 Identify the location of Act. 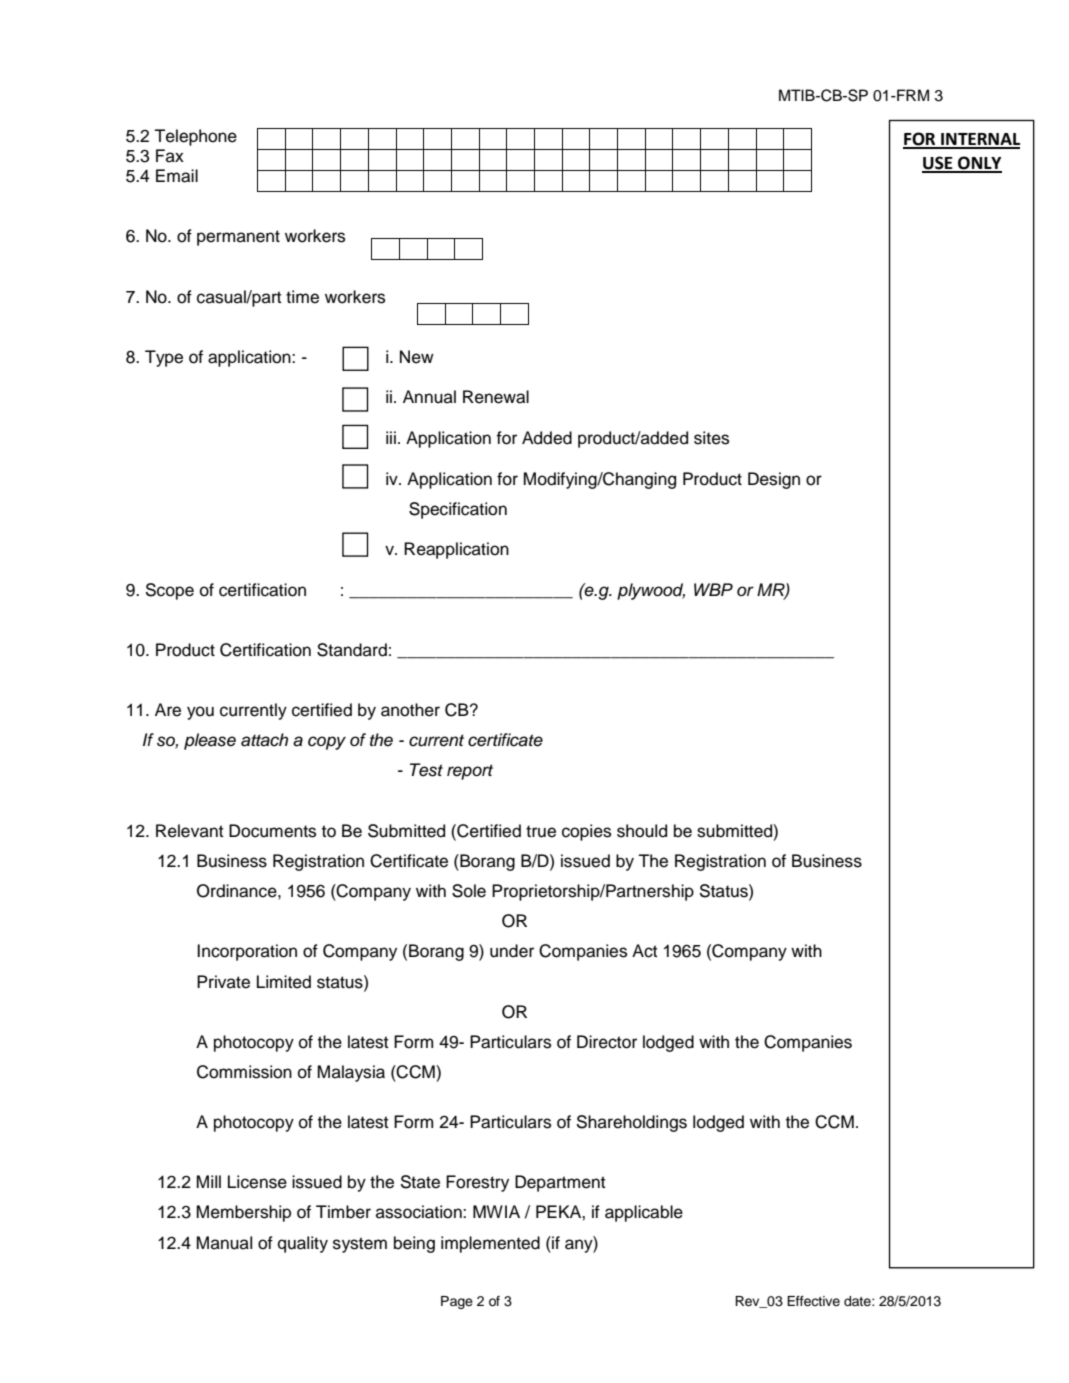
(645, 951).
